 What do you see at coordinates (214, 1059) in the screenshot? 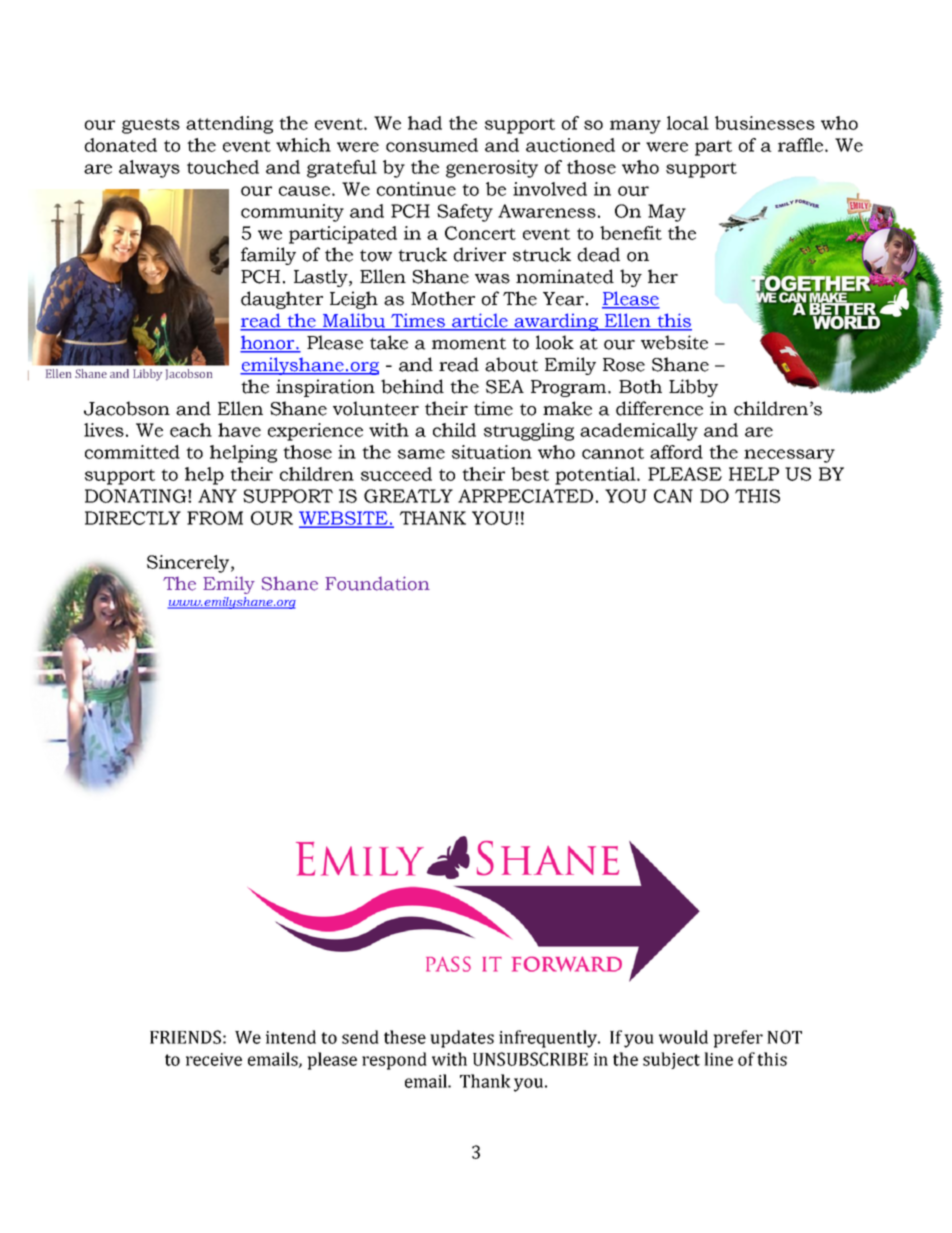
I see `receive` at bounding box center [214, 1059].
